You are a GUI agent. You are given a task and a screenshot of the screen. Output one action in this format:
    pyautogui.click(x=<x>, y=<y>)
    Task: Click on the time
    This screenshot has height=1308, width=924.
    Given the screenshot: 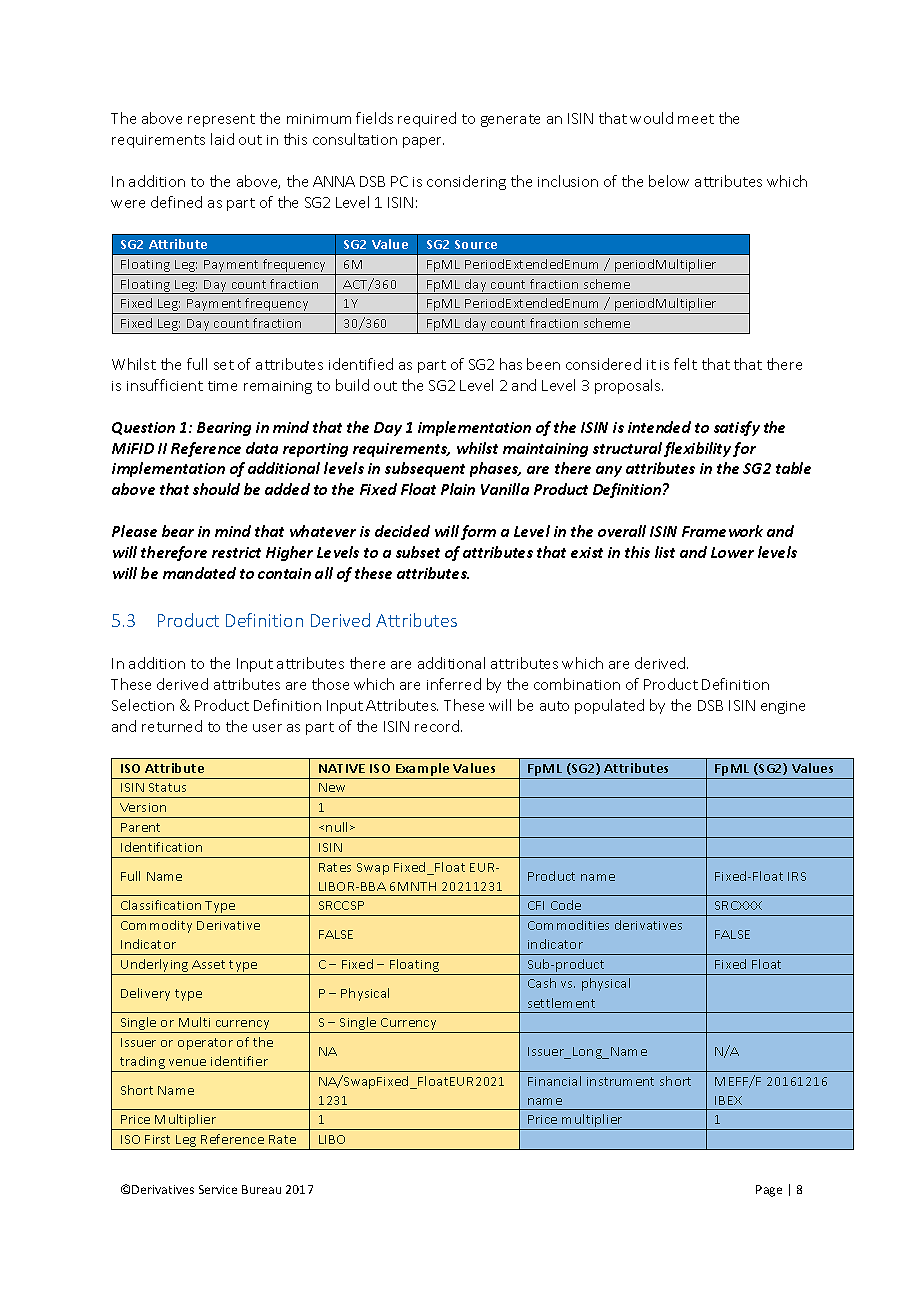 What is the action you would take?
    pyautogui.click(x=222, y=386)
